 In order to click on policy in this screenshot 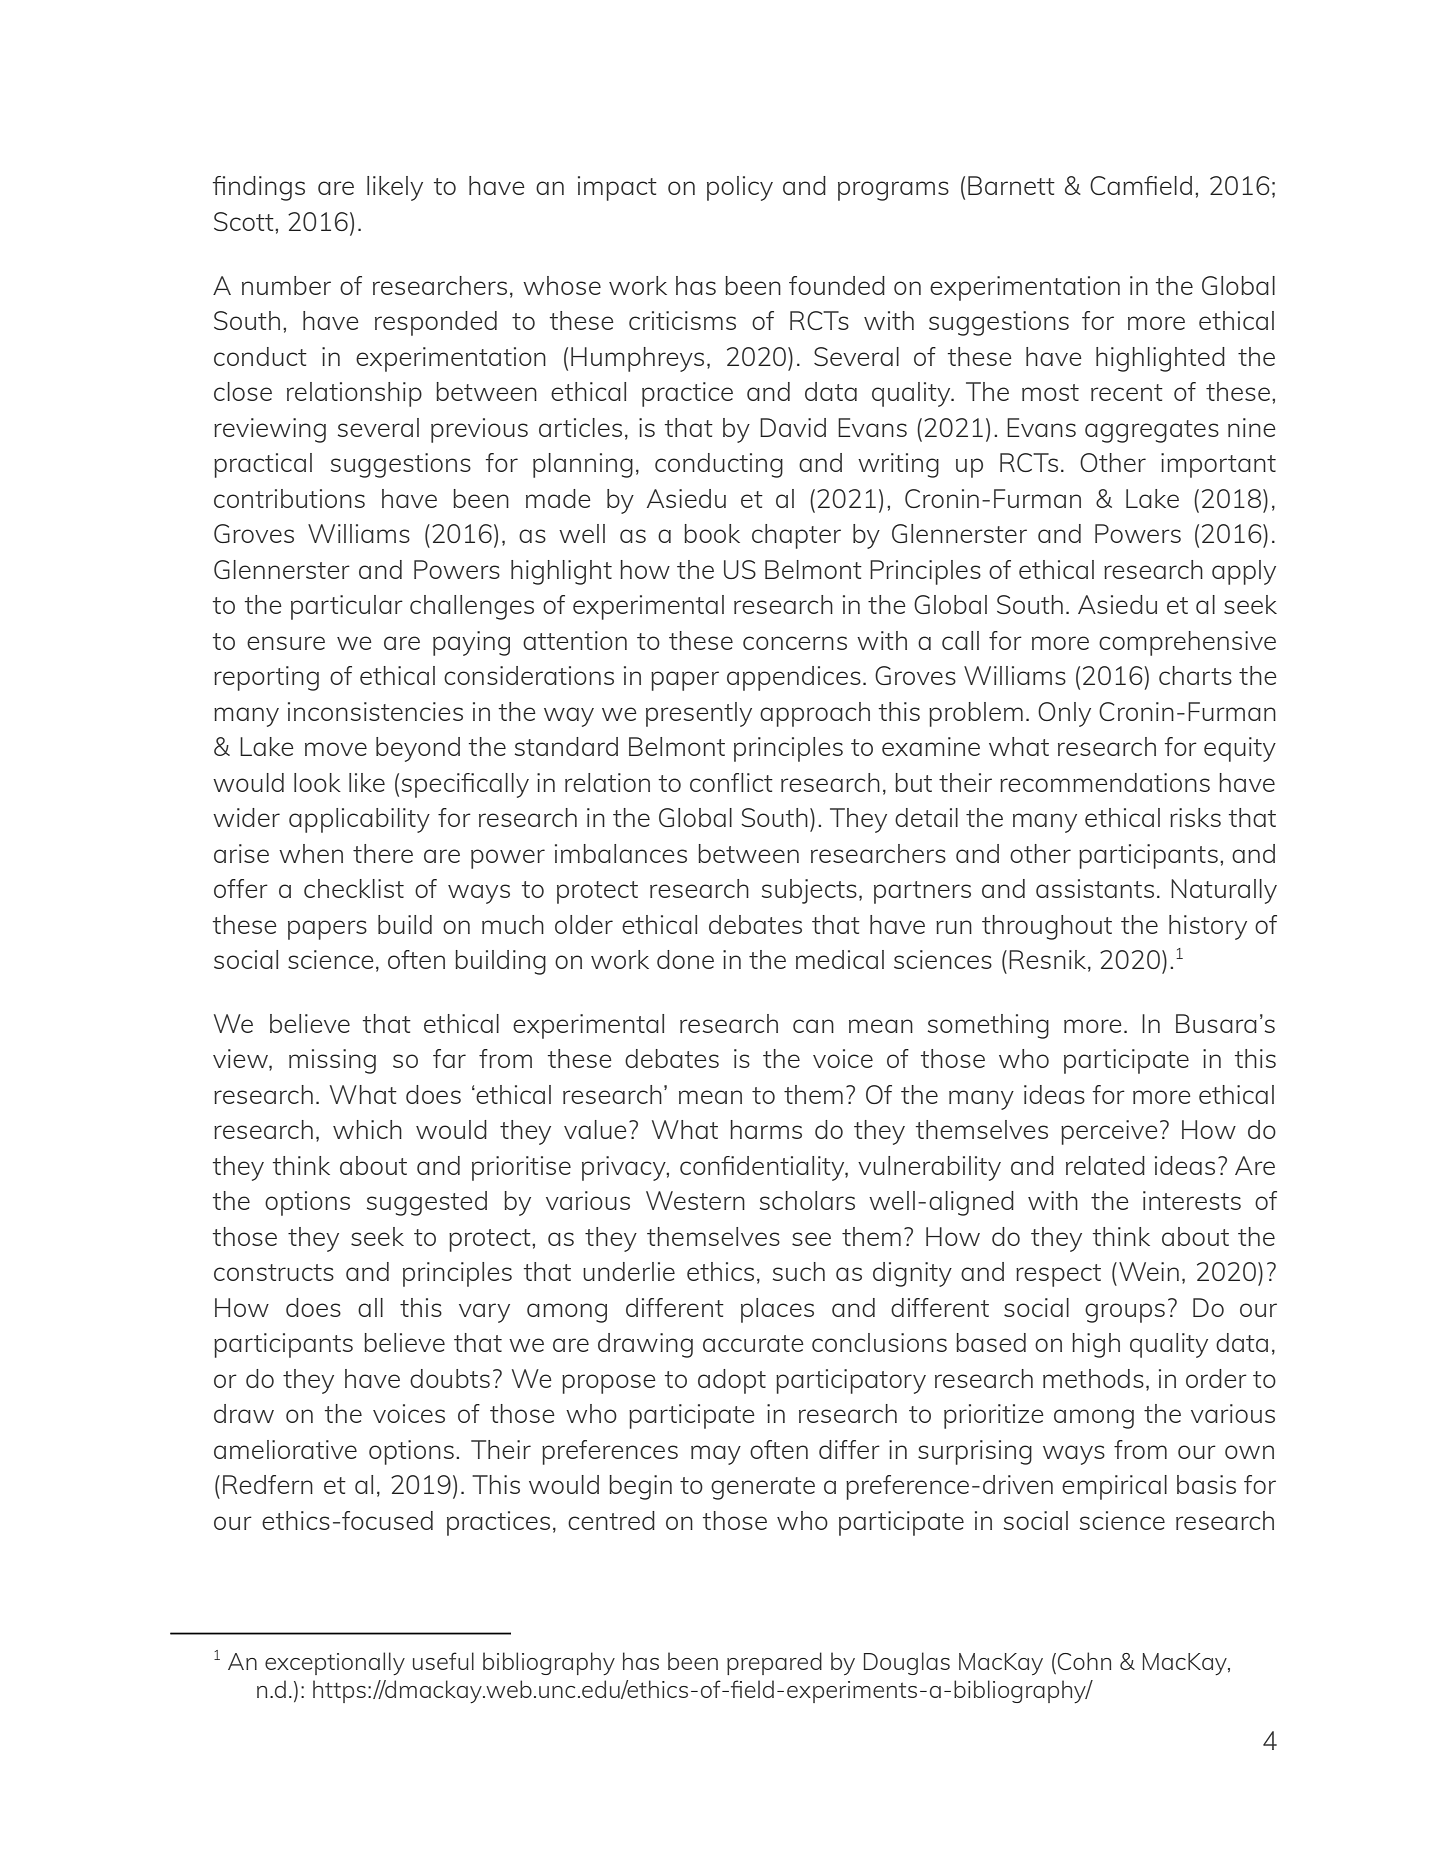, I will do `click(740, 188)`.
